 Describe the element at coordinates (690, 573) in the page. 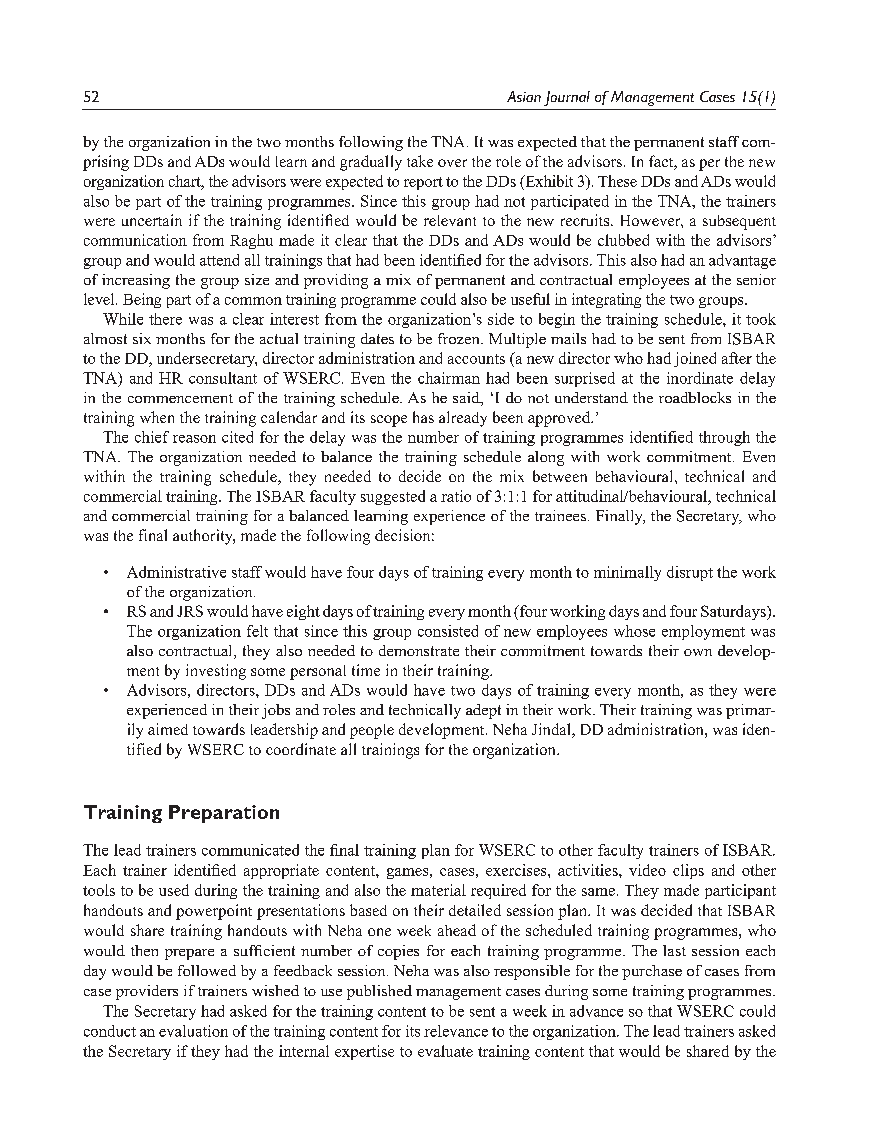

I see `disrupt` at that location.
